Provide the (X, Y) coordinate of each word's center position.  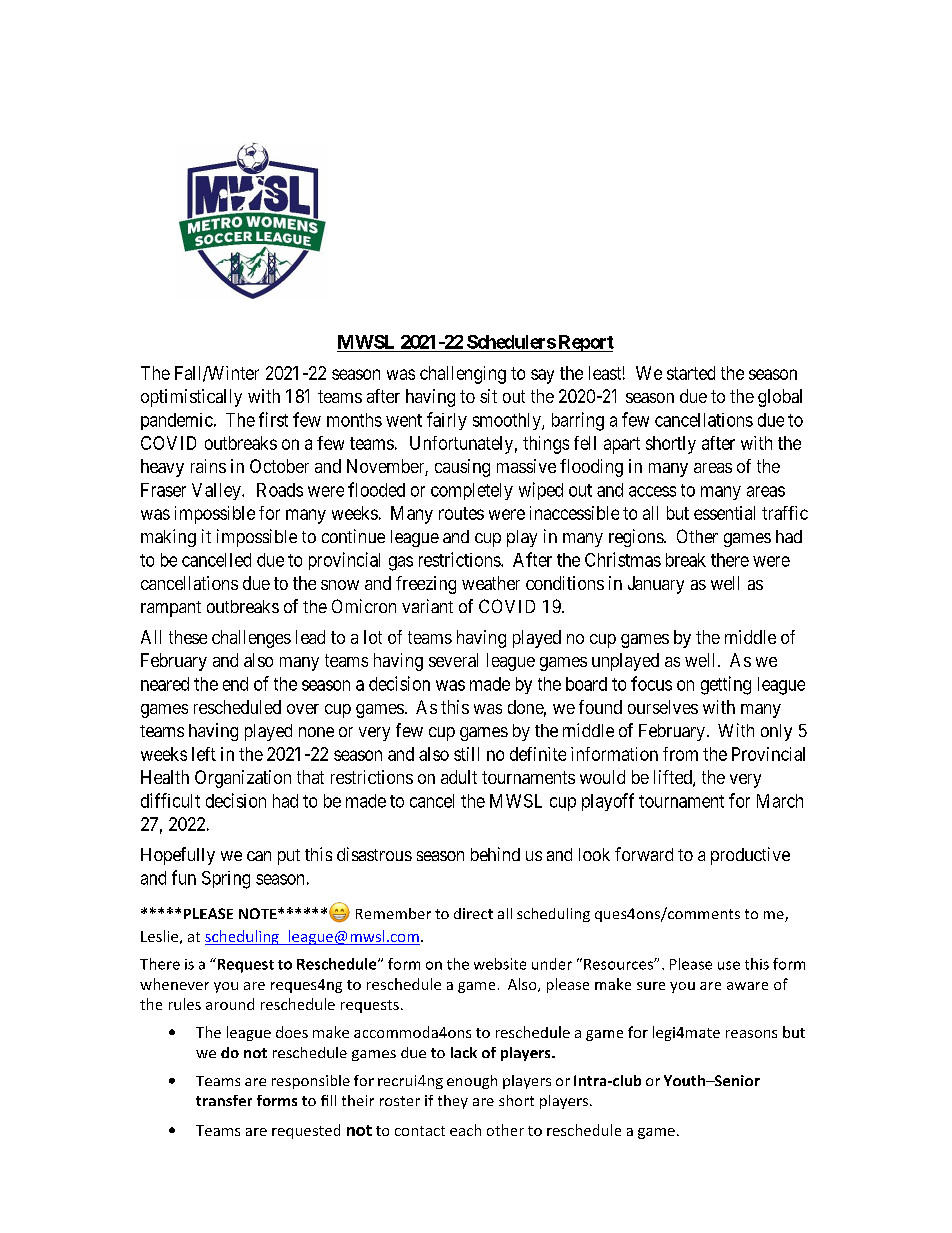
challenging (463, 375)
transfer (224, 1100)
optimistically (191, 398)
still (466, 754)
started (691, 373)
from (680, 754)
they (453, 1102)
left (204, 754)
